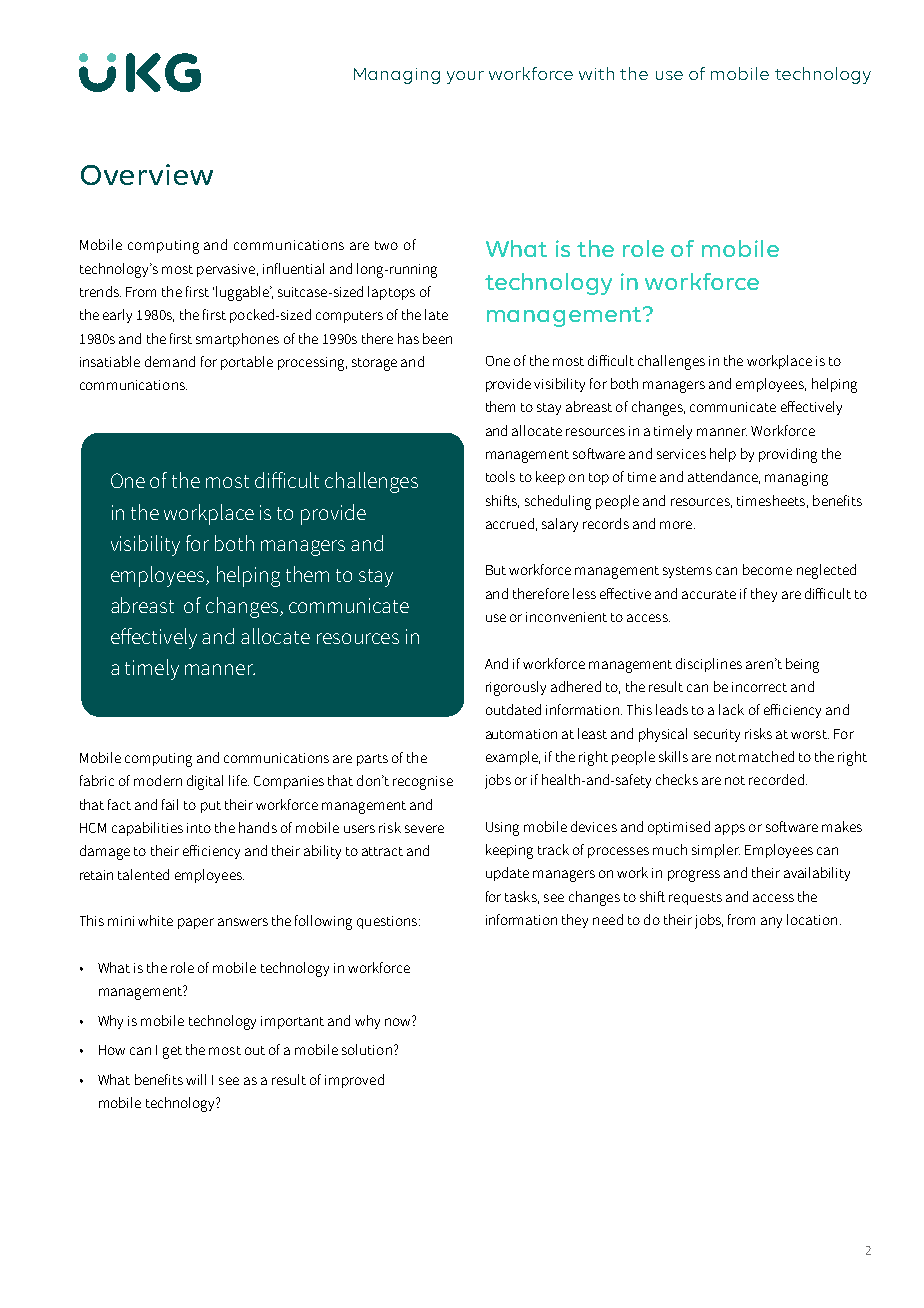 Image resolution: width=924 pixels, height=1308 pixels. What do you see at coordinates (465, 77) in the screenshot?
I see `your` at bounding box center [465, 77].
